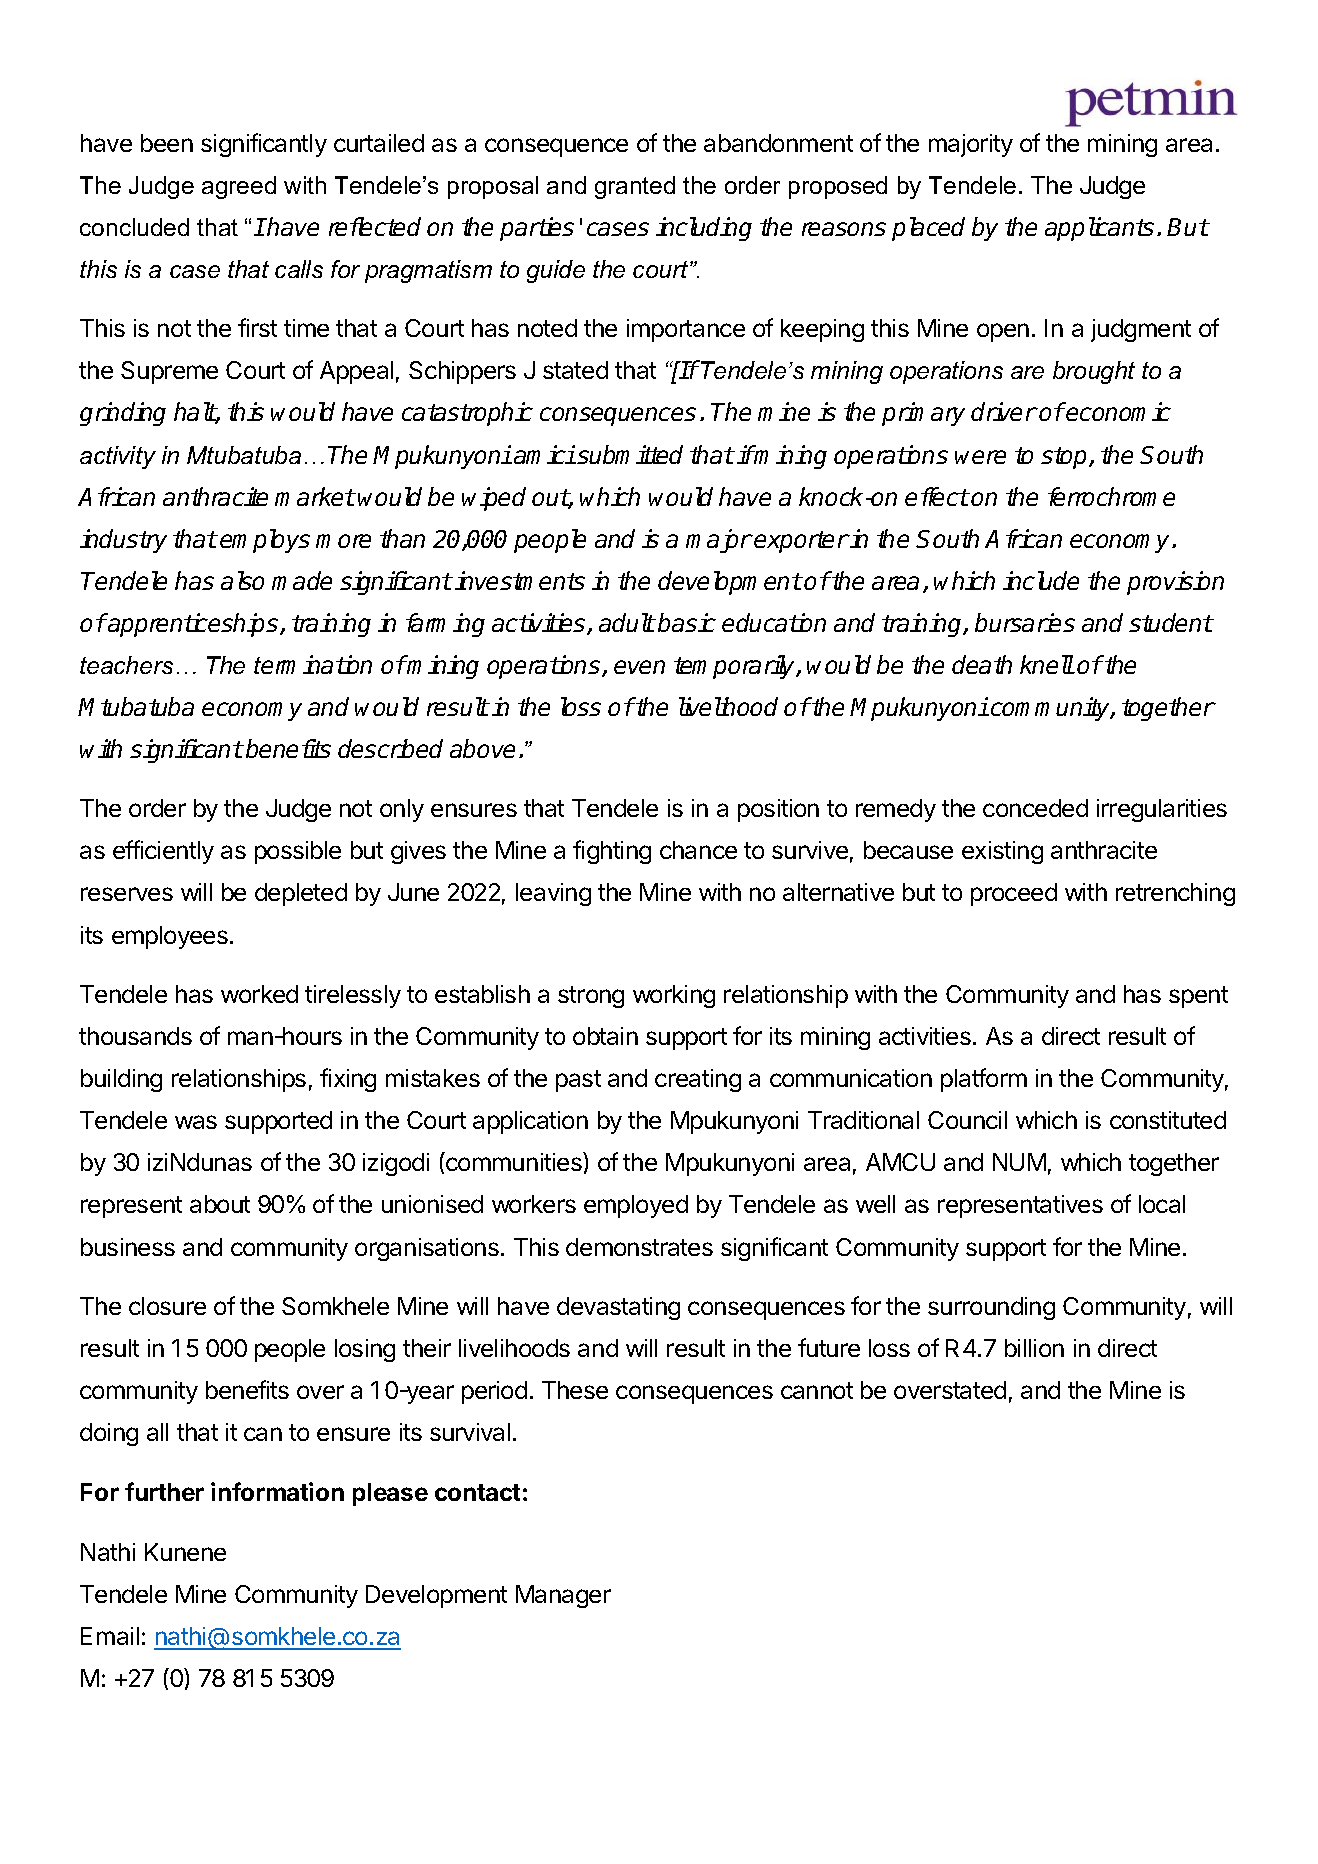 The height and width of the page is (1864, 1318). Describe the element at coordinates (635, 187) in the page. I see `granted` at that location.
